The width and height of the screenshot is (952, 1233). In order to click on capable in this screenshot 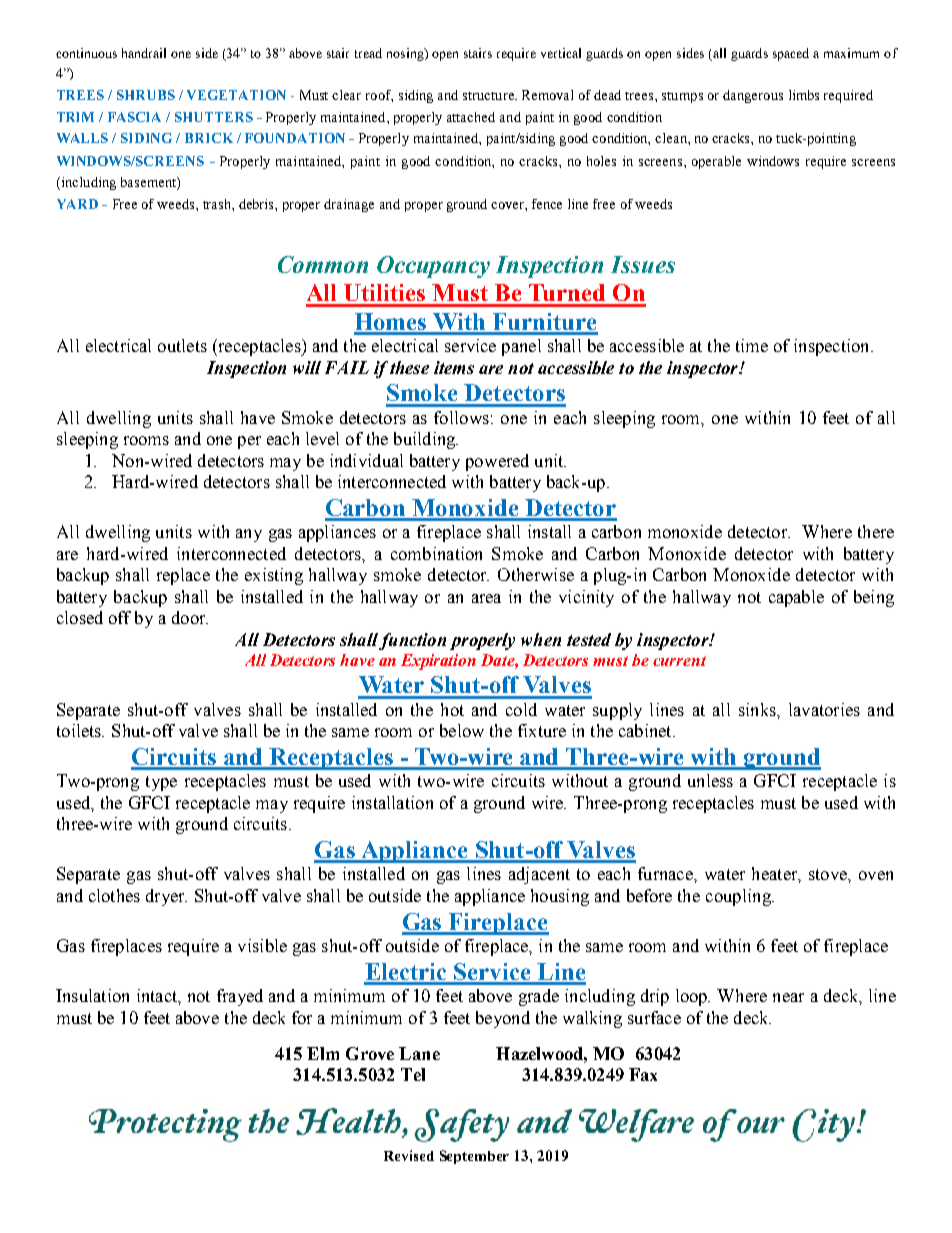, I will do `click(796, 598)`.
